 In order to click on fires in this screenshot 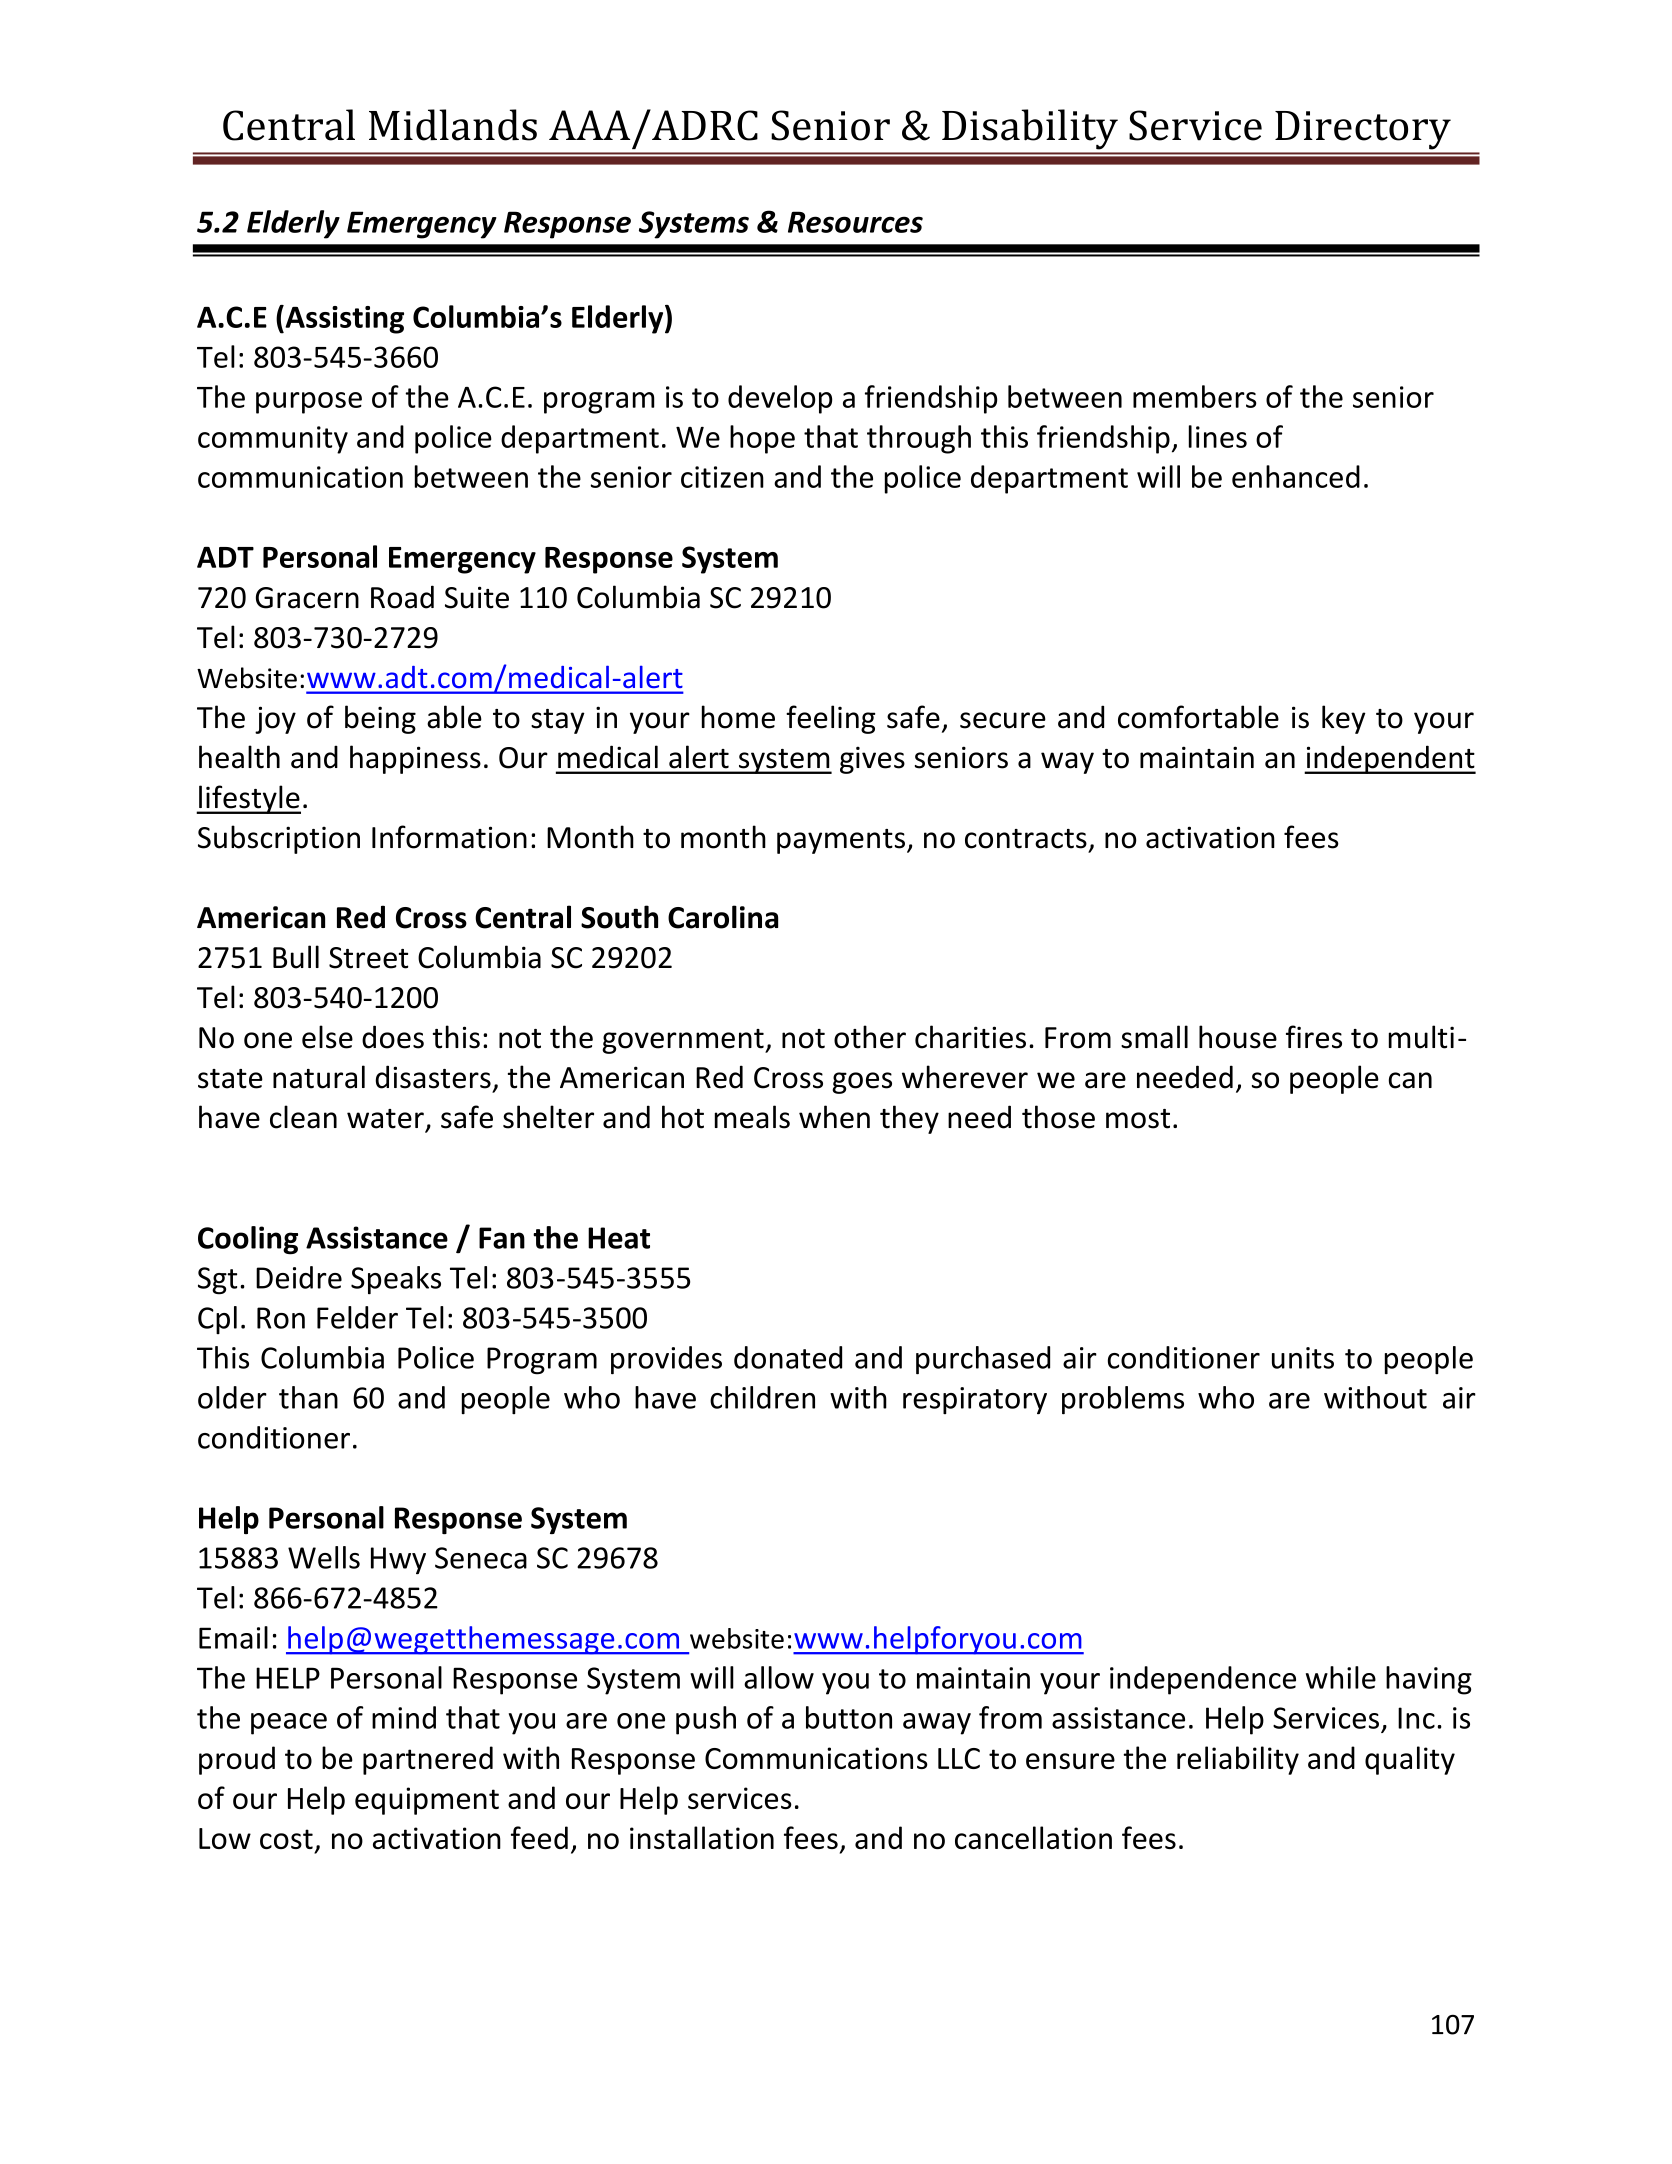, I will do `click(1314, 1037)`.
